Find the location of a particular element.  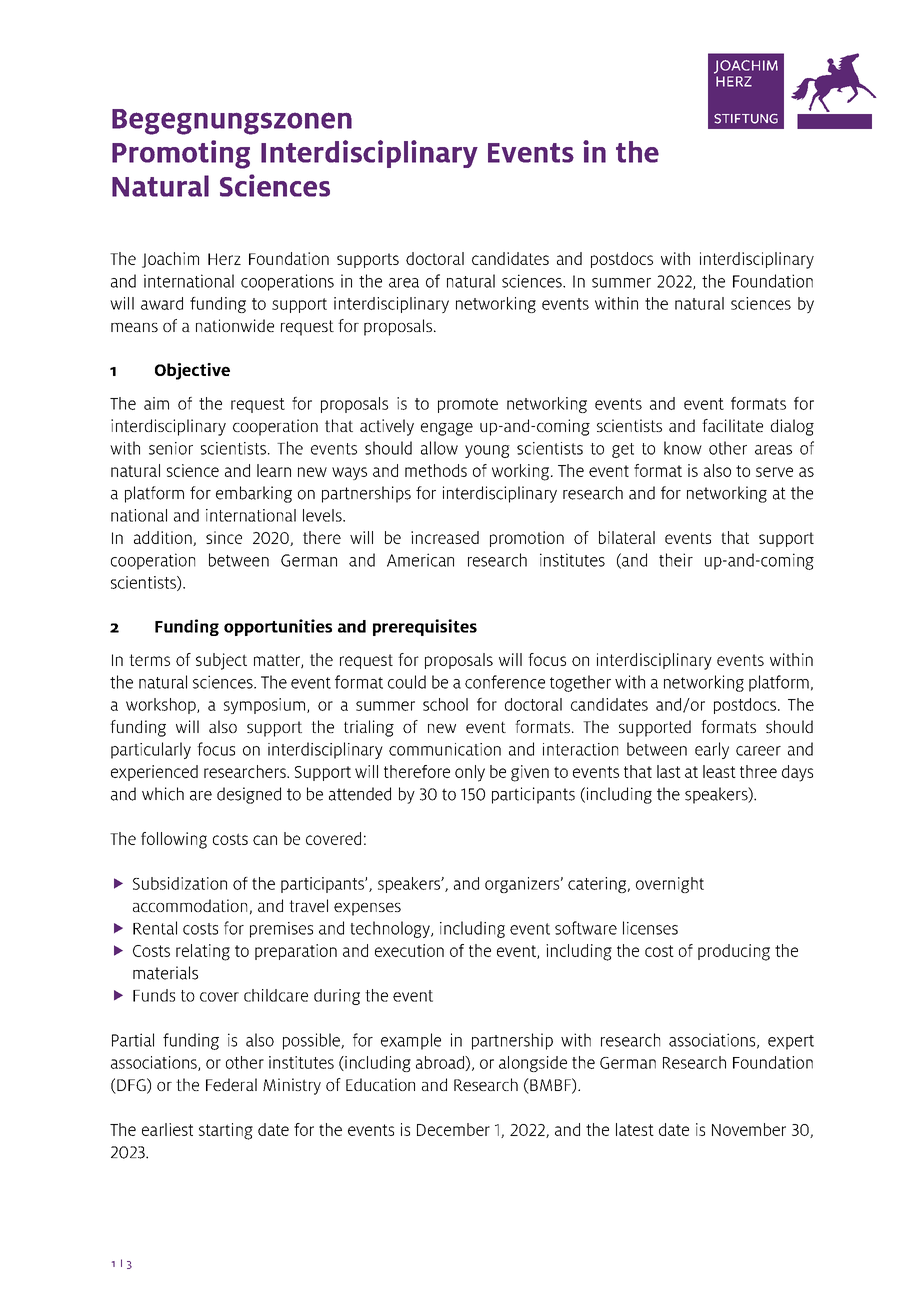

least is located at coordinates (719, 771).
